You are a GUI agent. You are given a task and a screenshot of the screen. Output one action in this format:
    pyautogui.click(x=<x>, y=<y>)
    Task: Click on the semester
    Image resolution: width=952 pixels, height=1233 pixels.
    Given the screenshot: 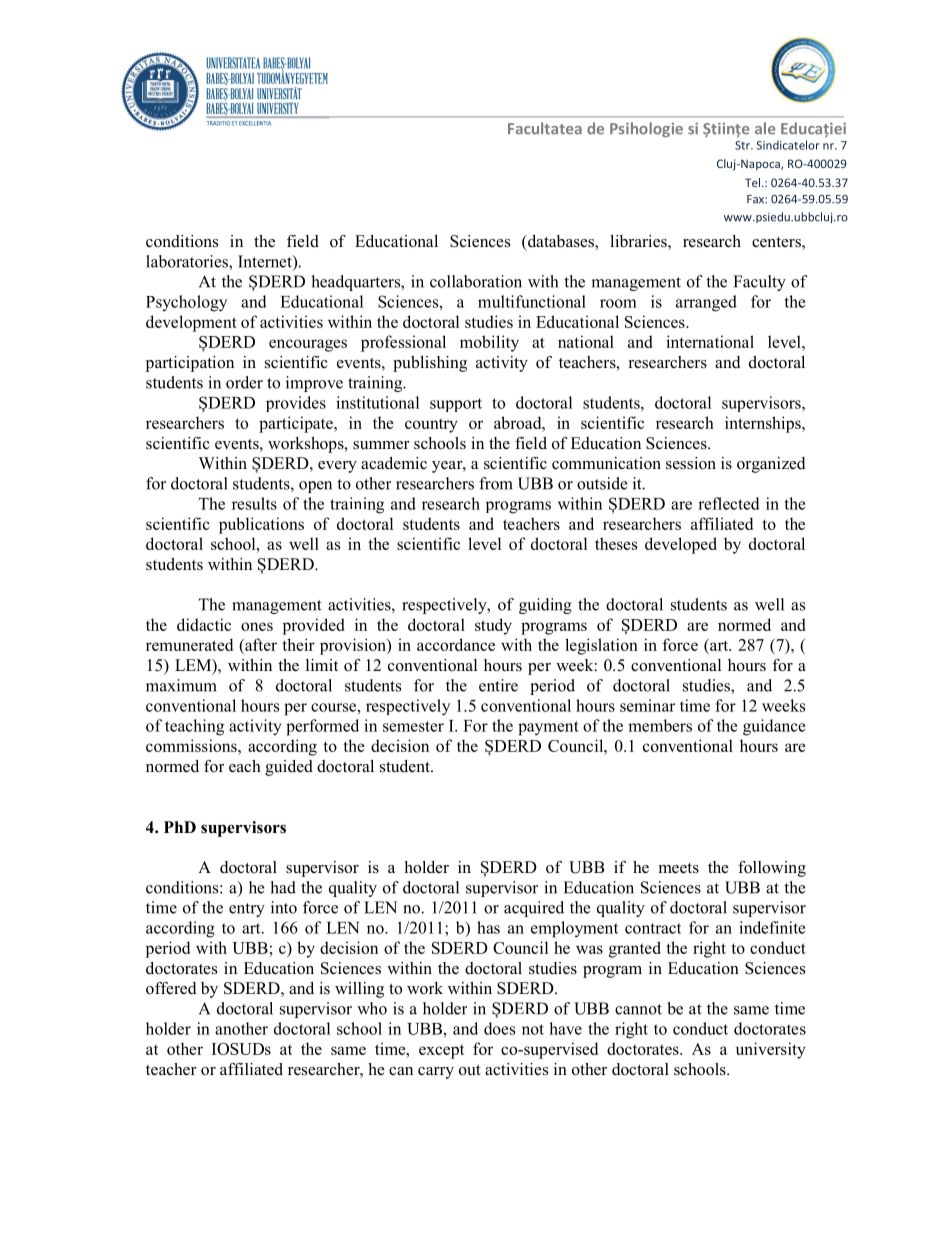 What is the action you would take?
    pyautogui.click(x=413, y=726)
